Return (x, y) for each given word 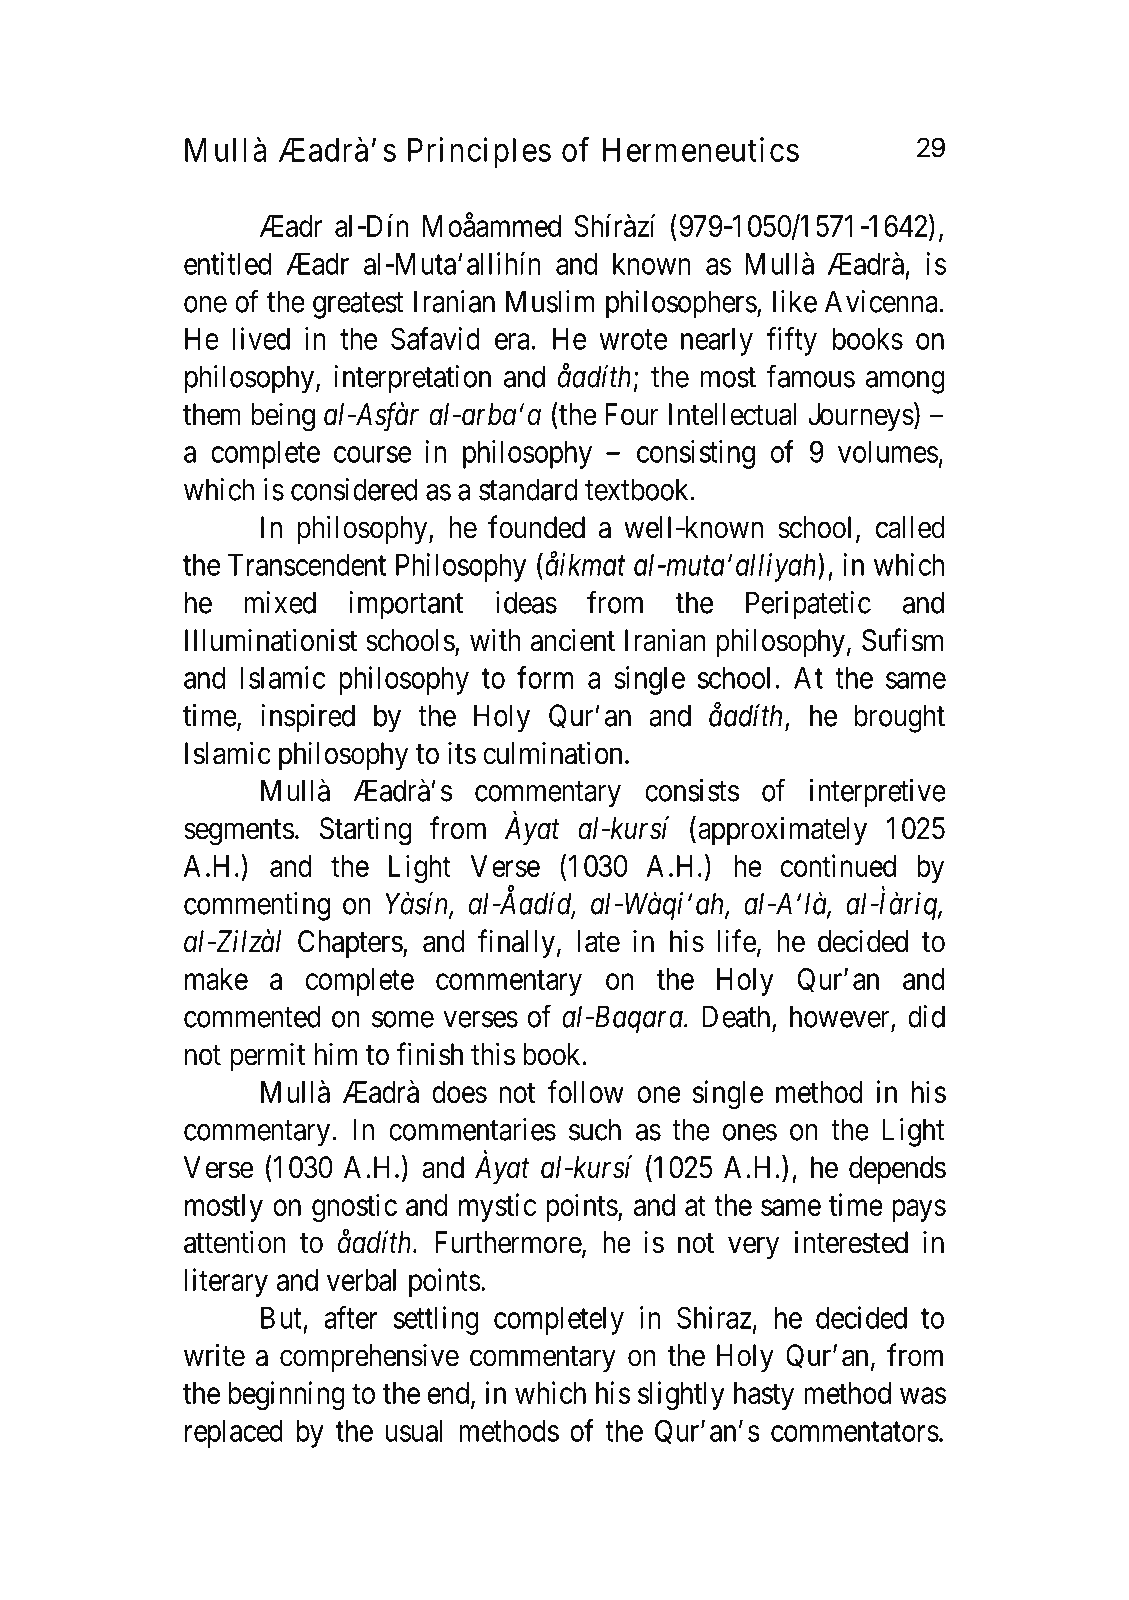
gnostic (354, 1207)
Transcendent (307, 565)
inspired (308, 718)
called (910, 527)
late (599, 941)
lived (261, 338)
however (841, 1017)
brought (899, 718)
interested (851, 1242)
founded (536, 527)
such (595, 1129)
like (795, 301)
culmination (552, 753)
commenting (257, 906)
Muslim (550, 301)
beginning (286, 1395)
